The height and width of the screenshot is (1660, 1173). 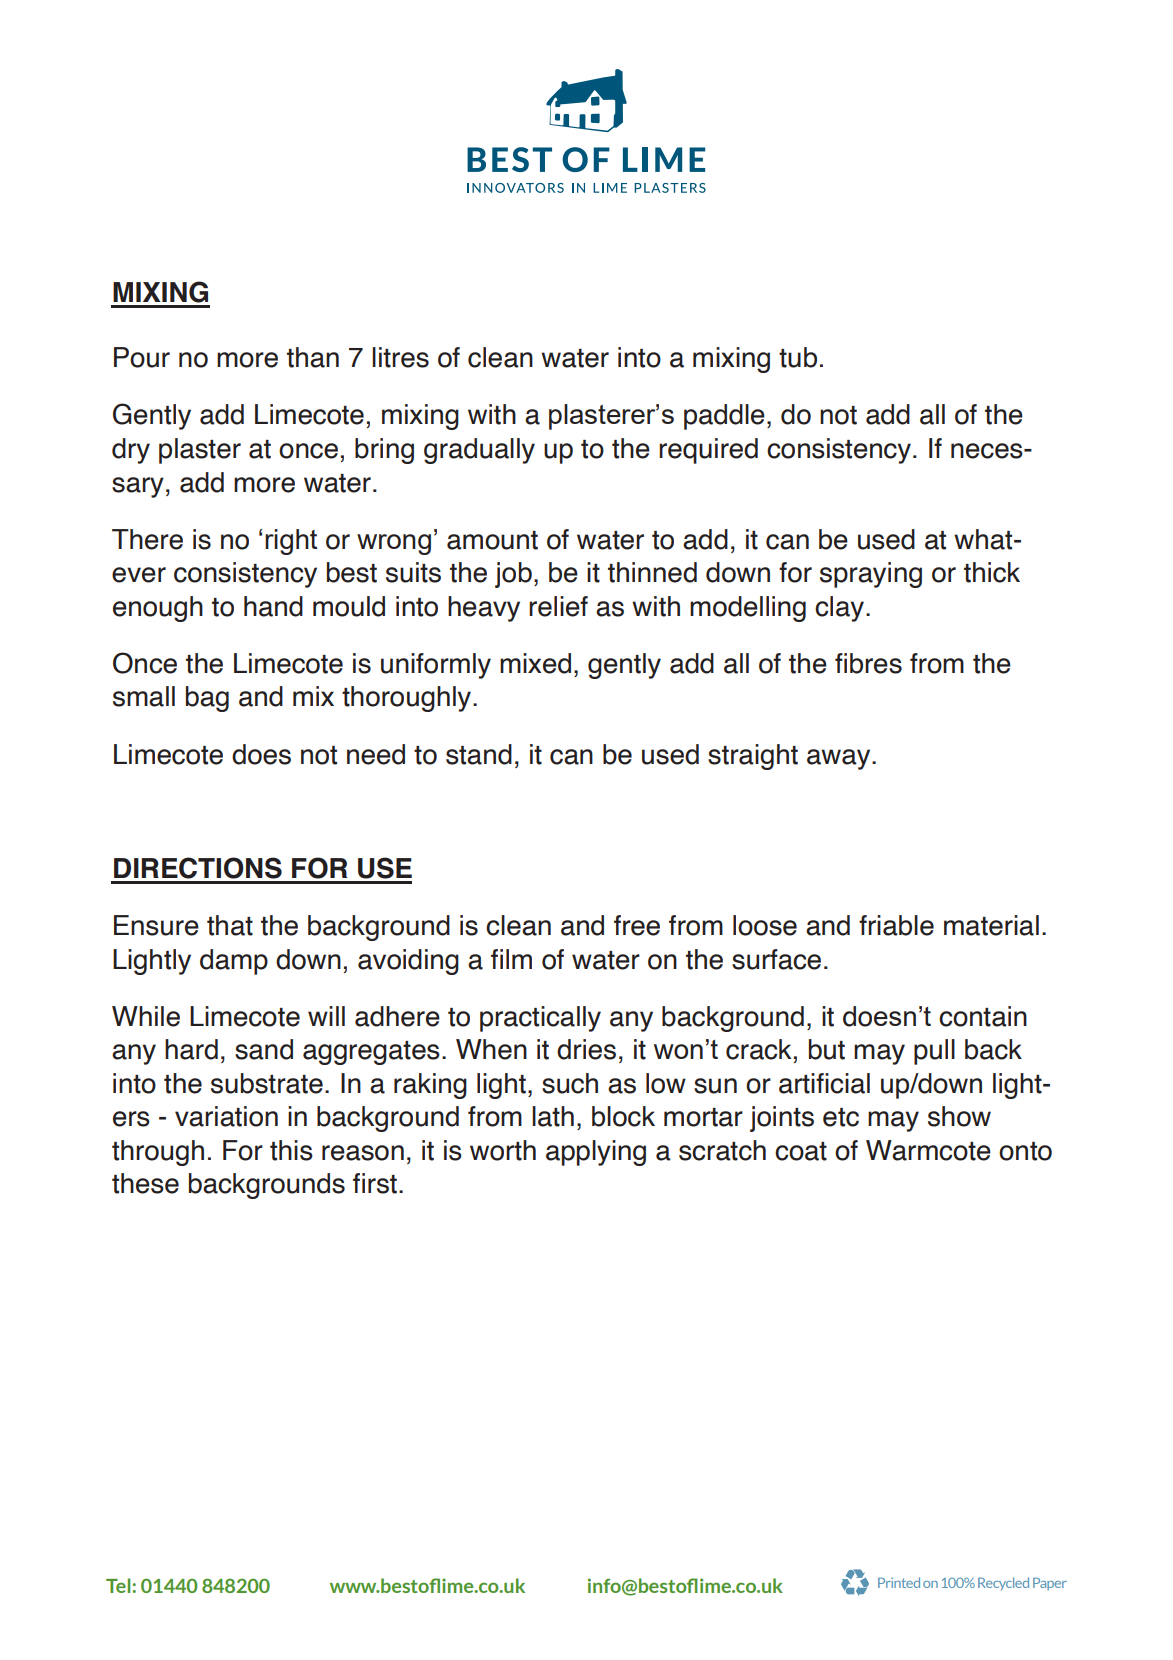 I want to click on film, so click(x=511, y=959).
